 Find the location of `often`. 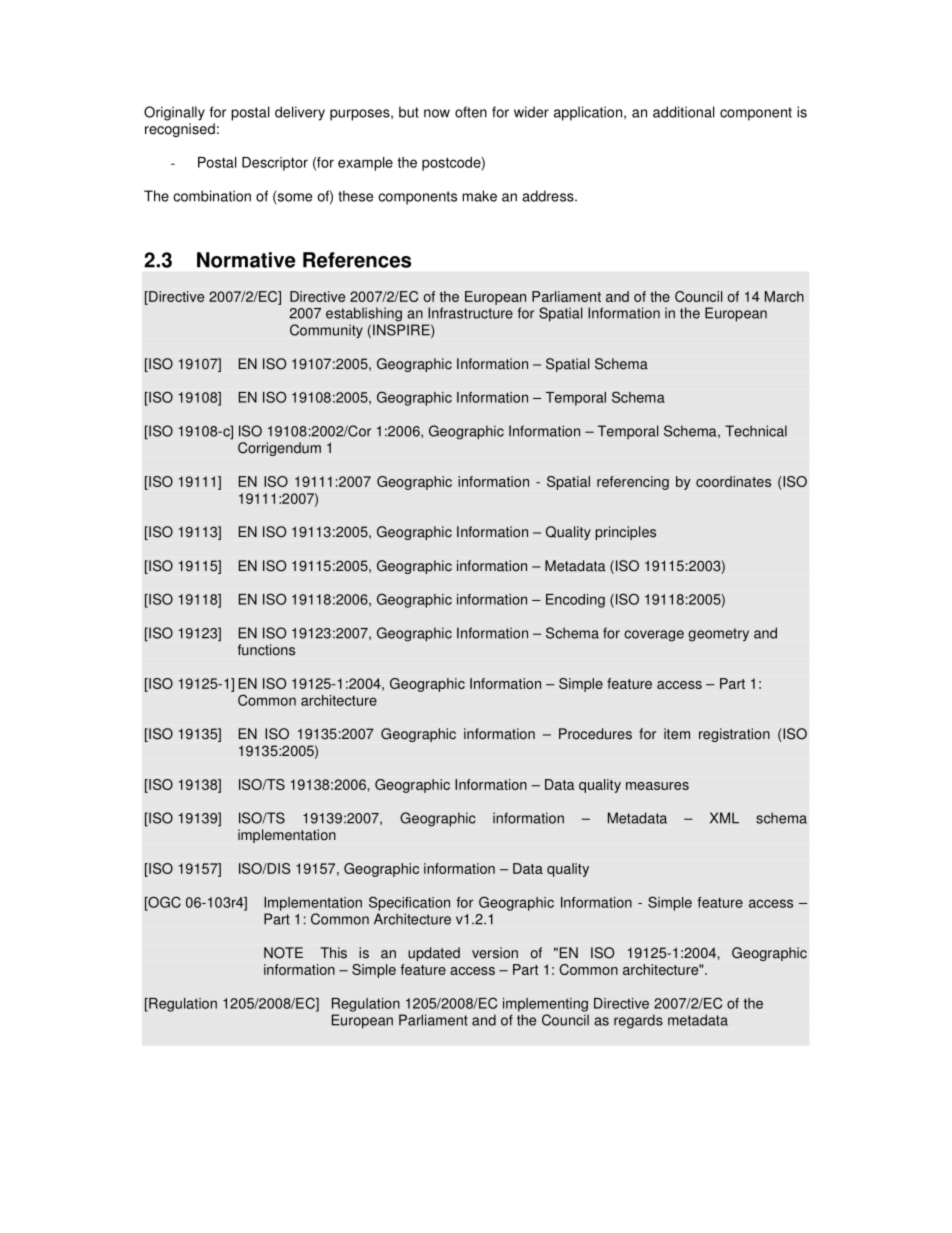

often is located at coordinates (471, 112).
